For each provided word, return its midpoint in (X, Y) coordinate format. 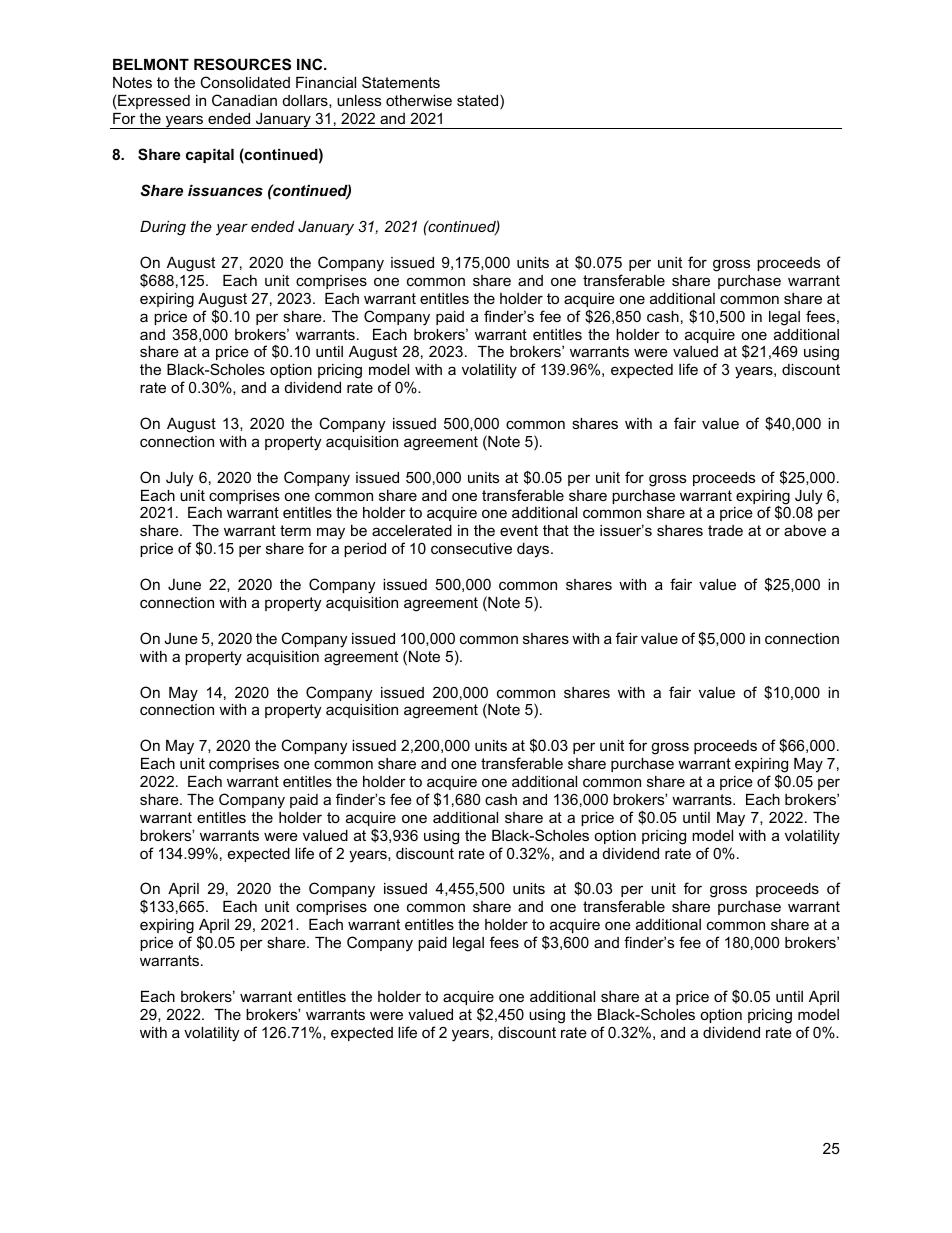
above (805, 530)
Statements (401, 82)
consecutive (471, 548)
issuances (225, 190)
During (163, 228)
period (365, 550)
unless (359, 100)
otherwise (419, 100)
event (519, 530)
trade (725, 530)
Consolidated (245, 82)
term (295, 530)
